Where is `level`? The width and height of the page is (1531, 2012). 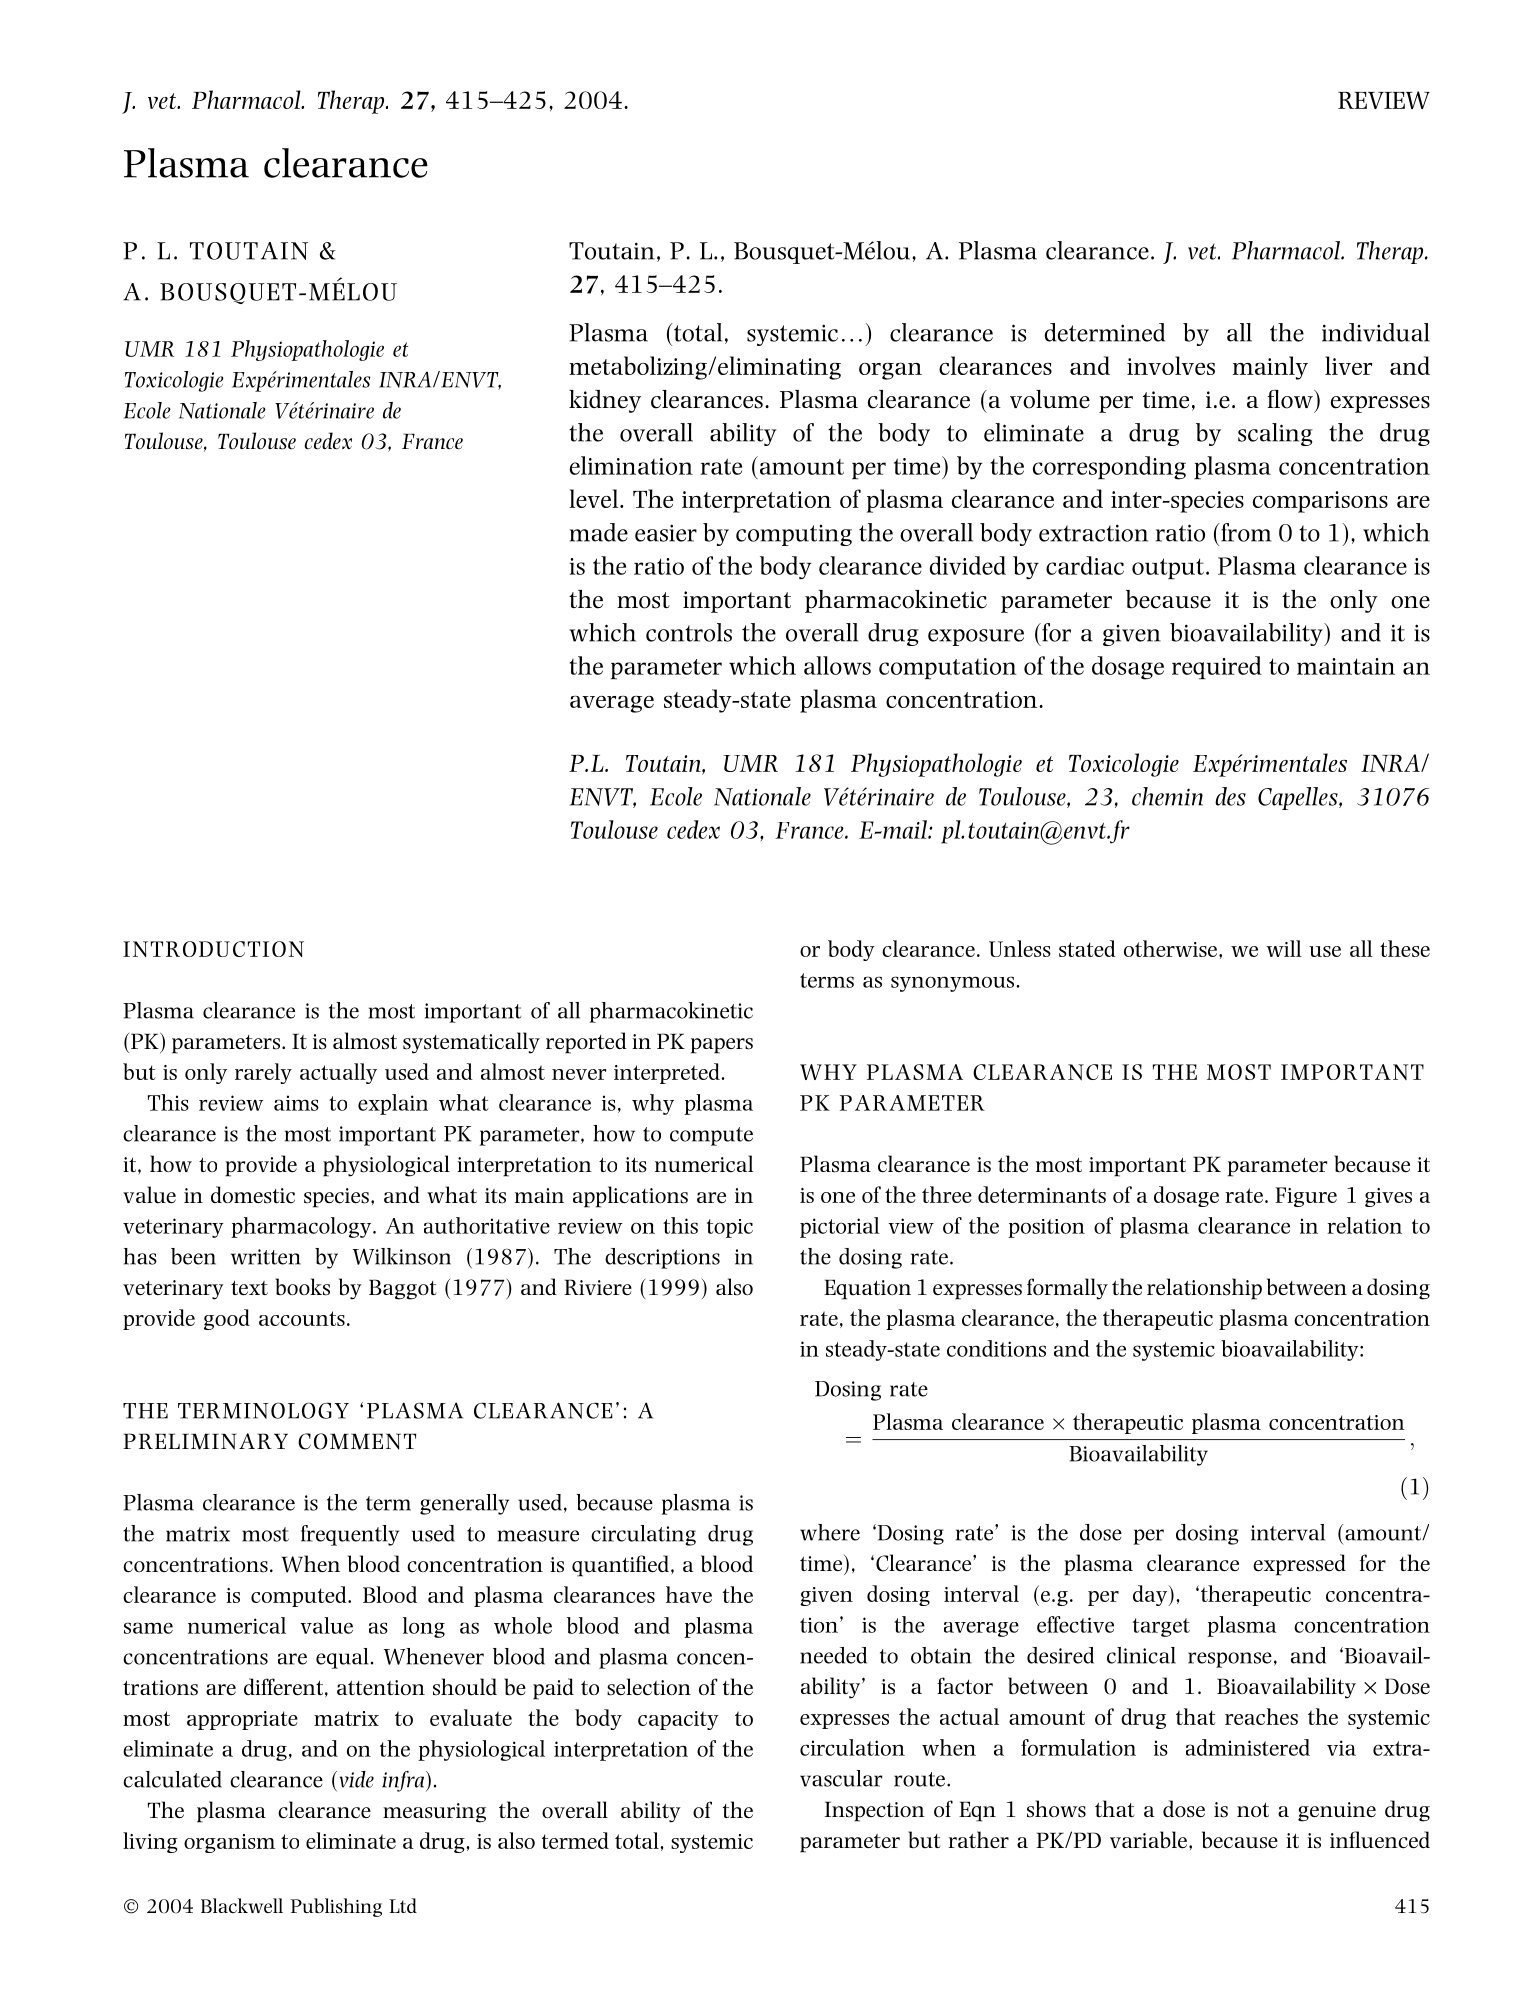
level is located at coordinates (595, 498).
